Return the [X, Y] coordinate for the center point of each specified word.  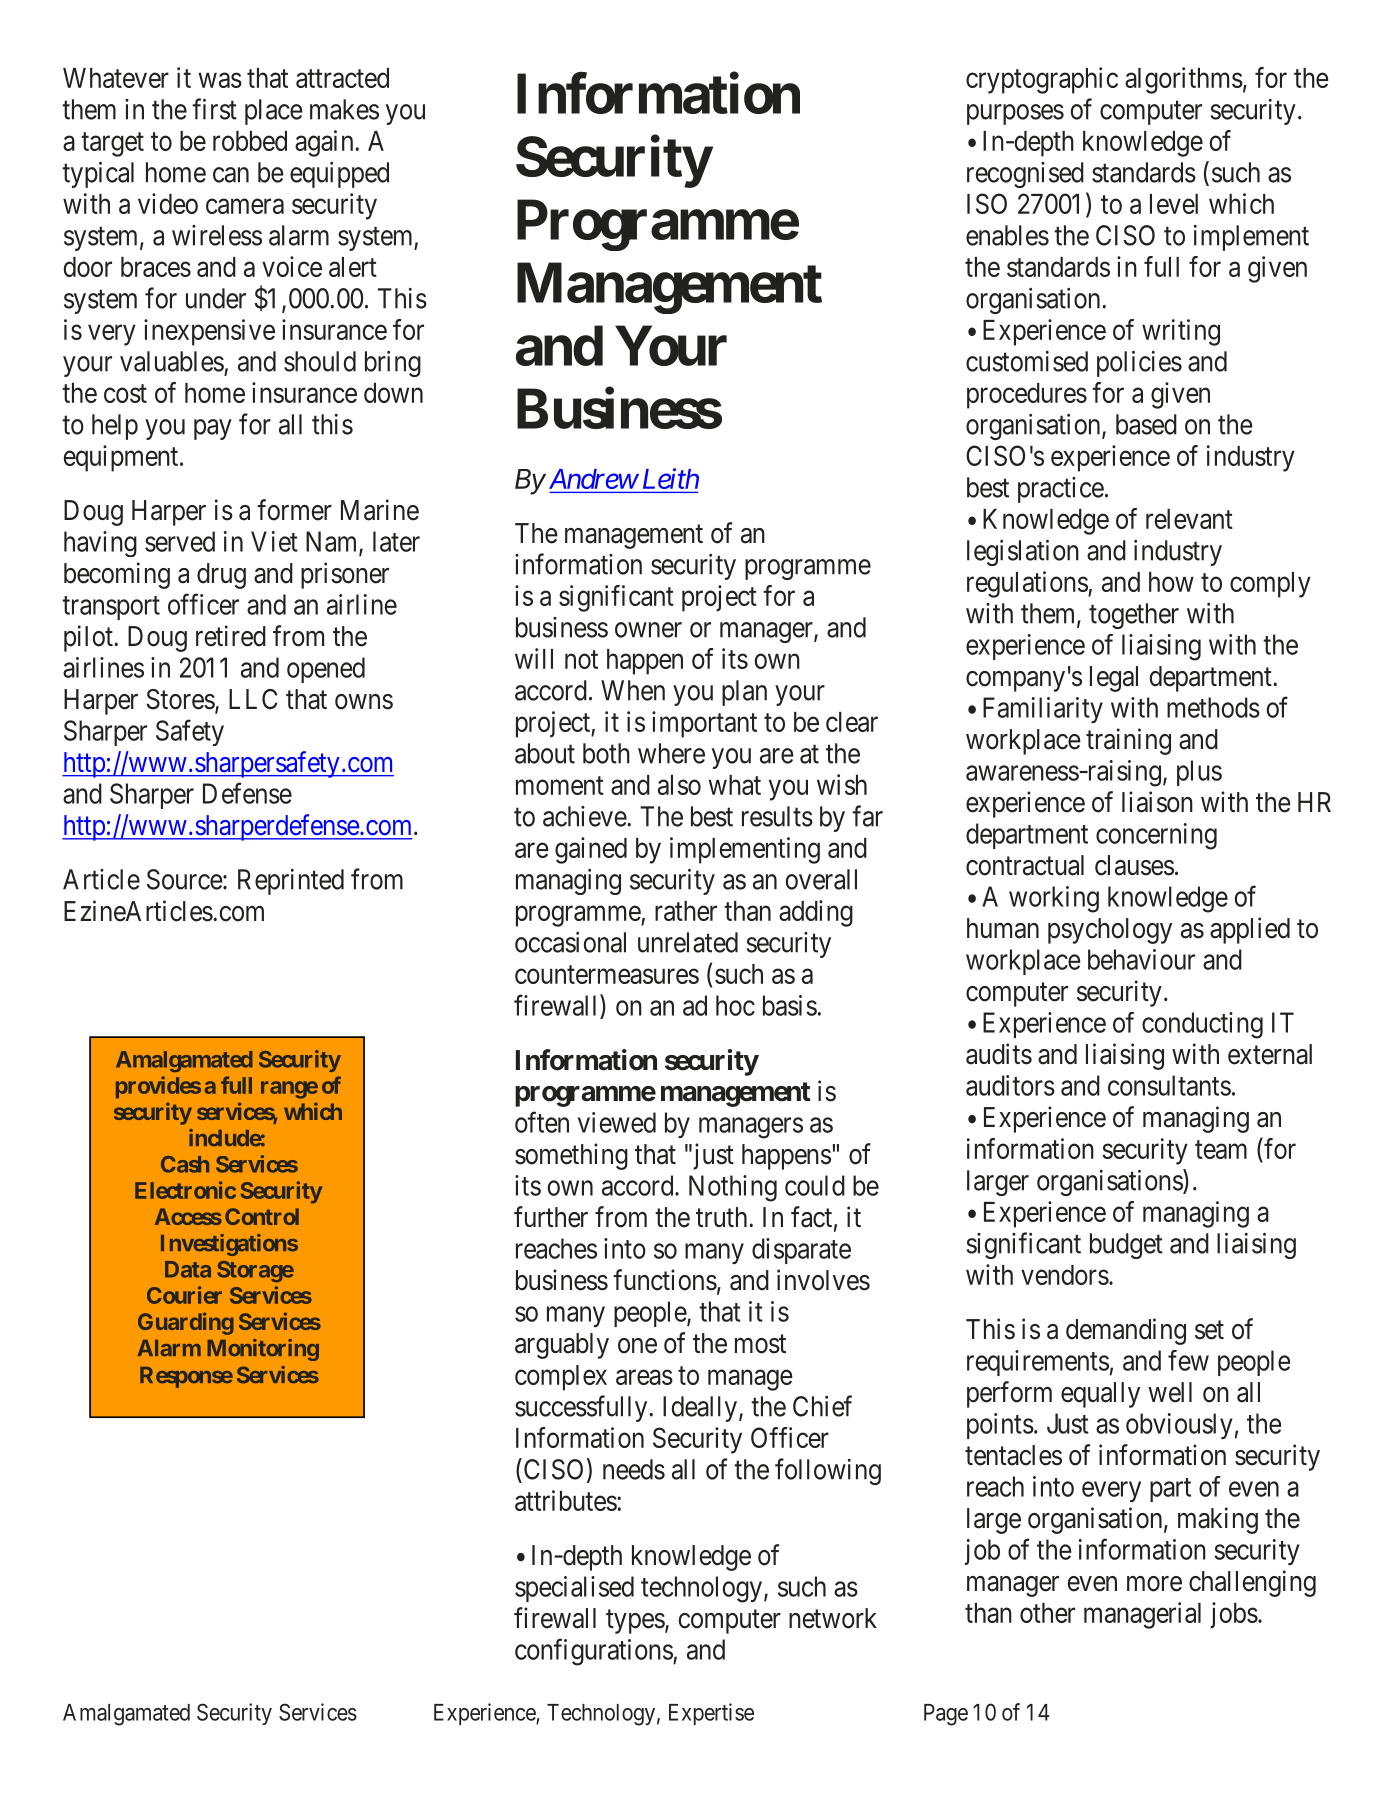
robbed [250, 141]
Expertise [711, 1714]
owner [648, 630]
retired [231, 636]
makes [344, 109]
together [1134, 616]
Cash [185, 1164]
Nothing [733, 1188]
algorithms [1184, 80]
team [1221, 1149]
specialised [574, 1589]
